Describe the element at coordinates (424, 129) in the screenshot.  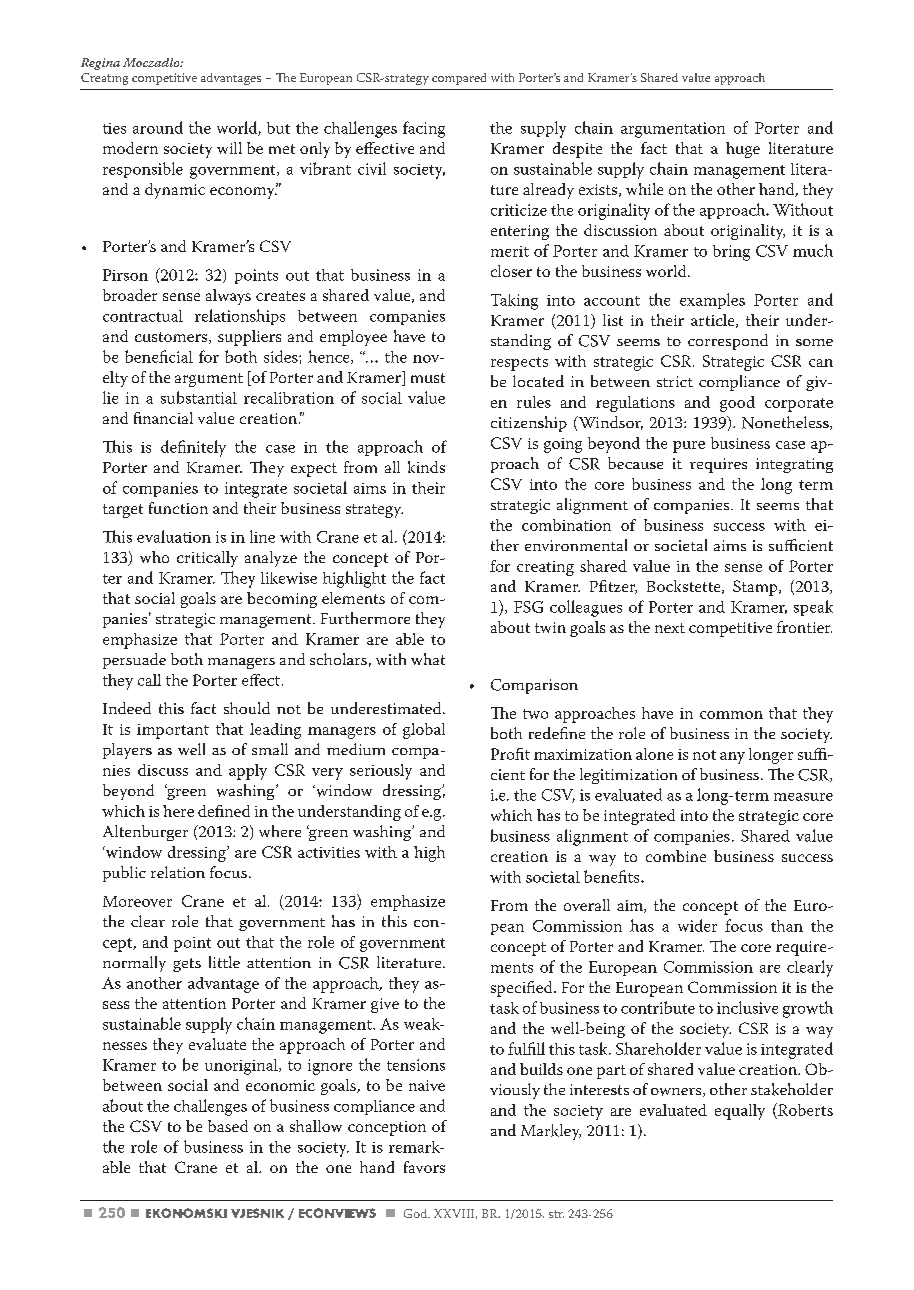
I see `facing` at that location.
